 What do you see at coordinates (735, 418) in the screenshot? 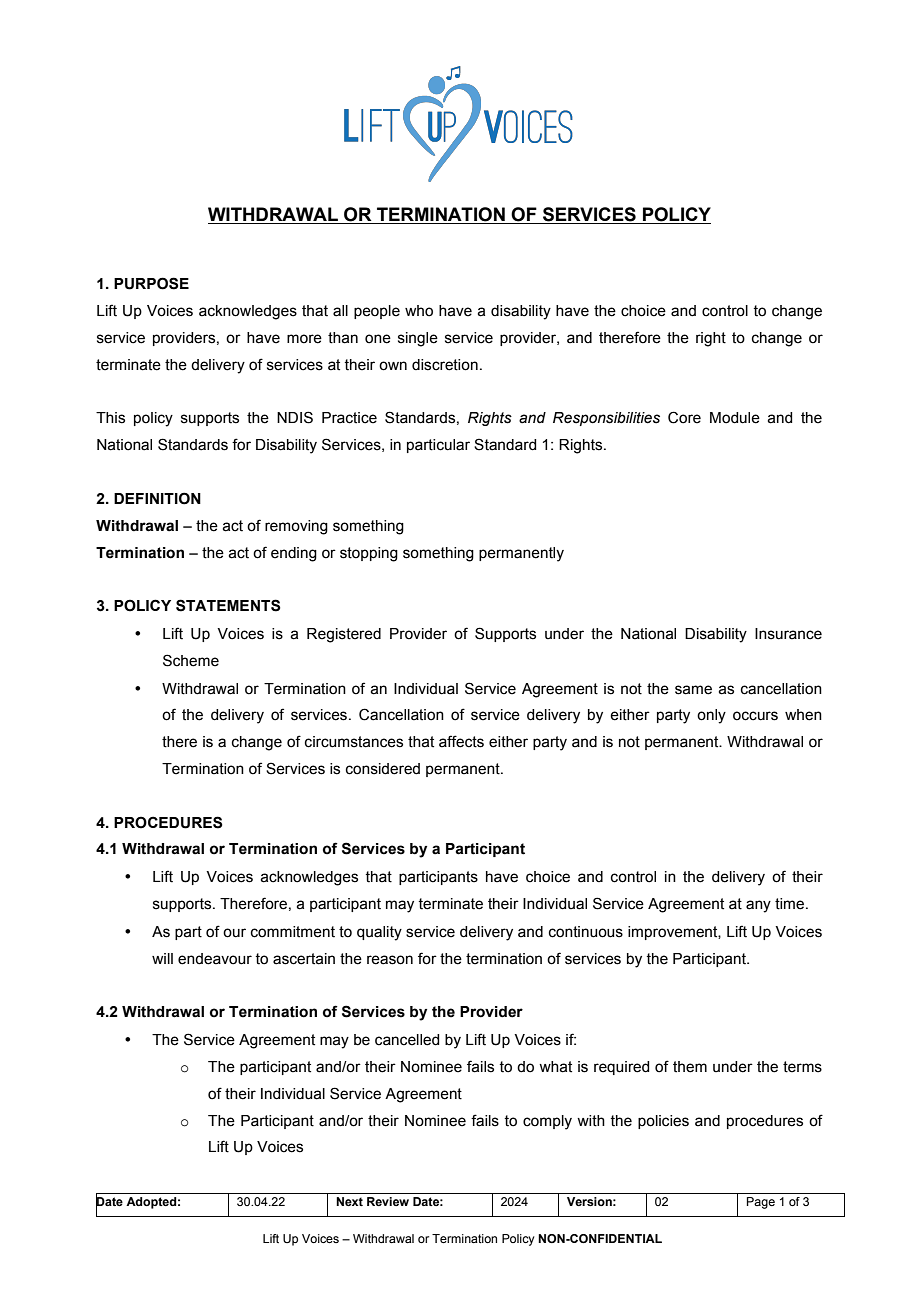
I see `Module` at bounding box center [735, 418].
